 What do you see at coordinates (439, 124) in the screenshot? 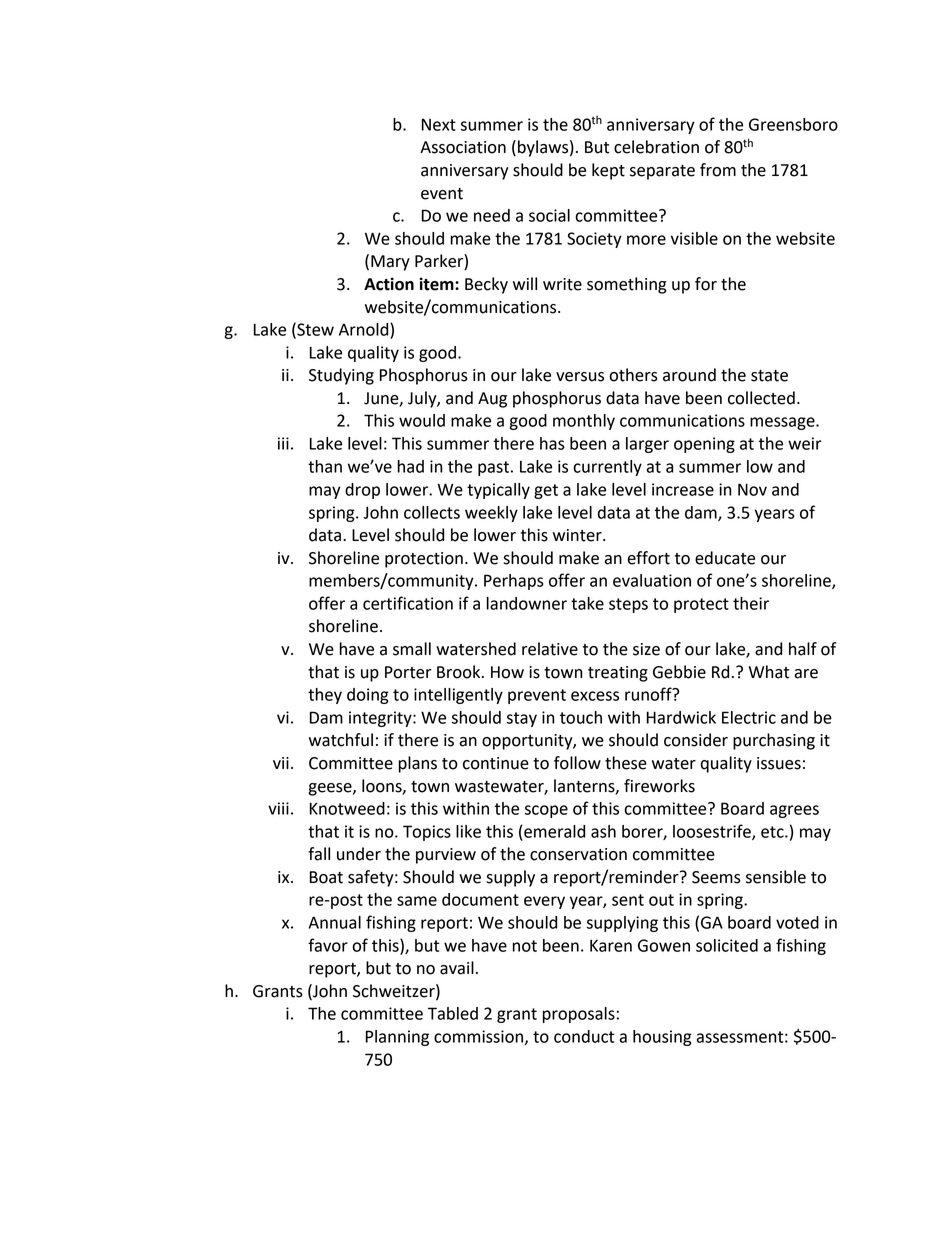
I see `Next` at bounding box center [439, 124].
